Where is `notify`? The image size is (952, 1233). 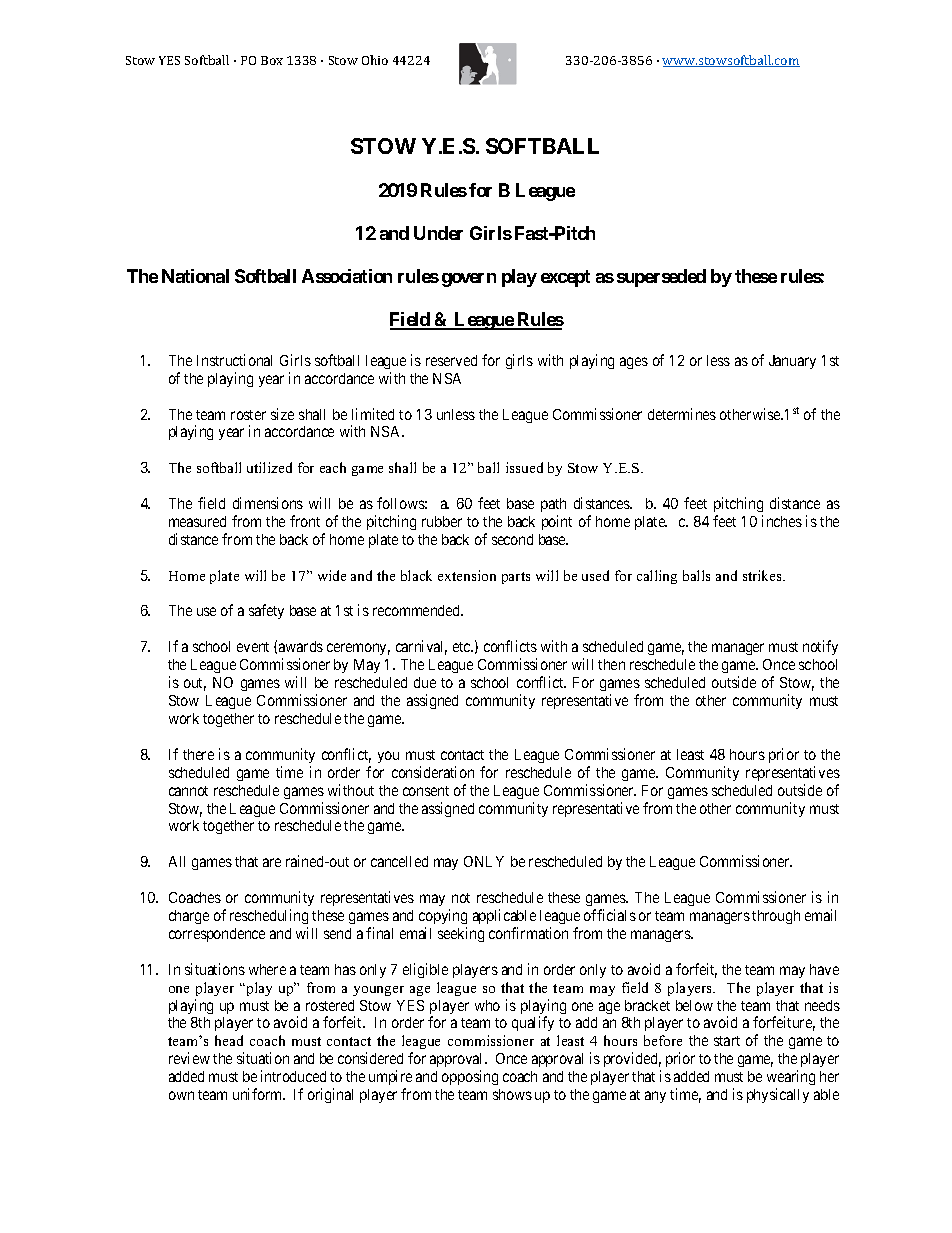 notify is located at coordinates (820, 647).
